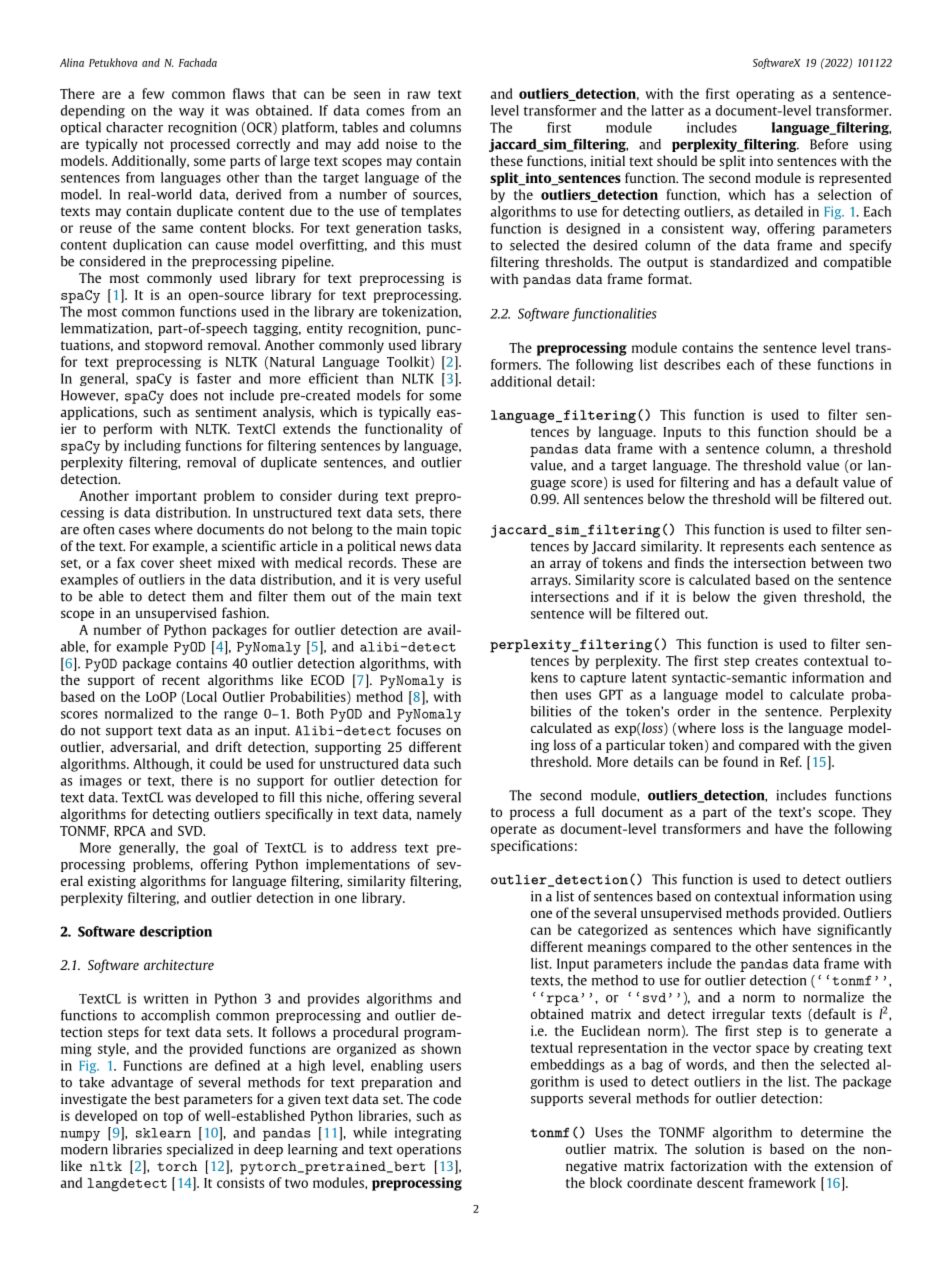 This page has height=1270, width=952. What do you see at coordinates (419, 95) in the page?
I see `raw` at bounding box center [419, 95].
